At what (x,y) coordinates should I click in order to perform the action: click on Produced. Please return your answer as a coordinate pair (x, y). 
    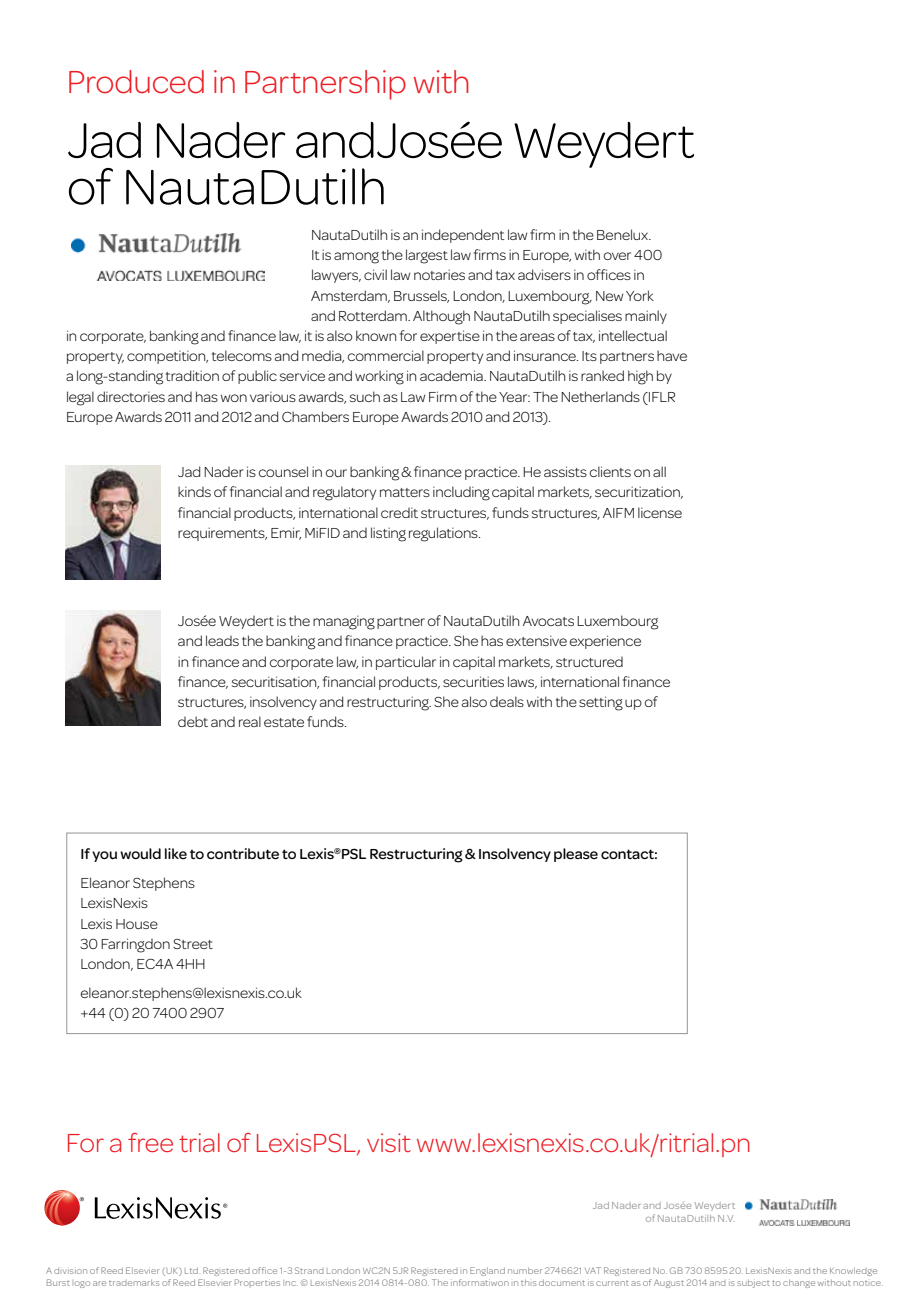
    Looking at the image, I should click on (136, 82).
